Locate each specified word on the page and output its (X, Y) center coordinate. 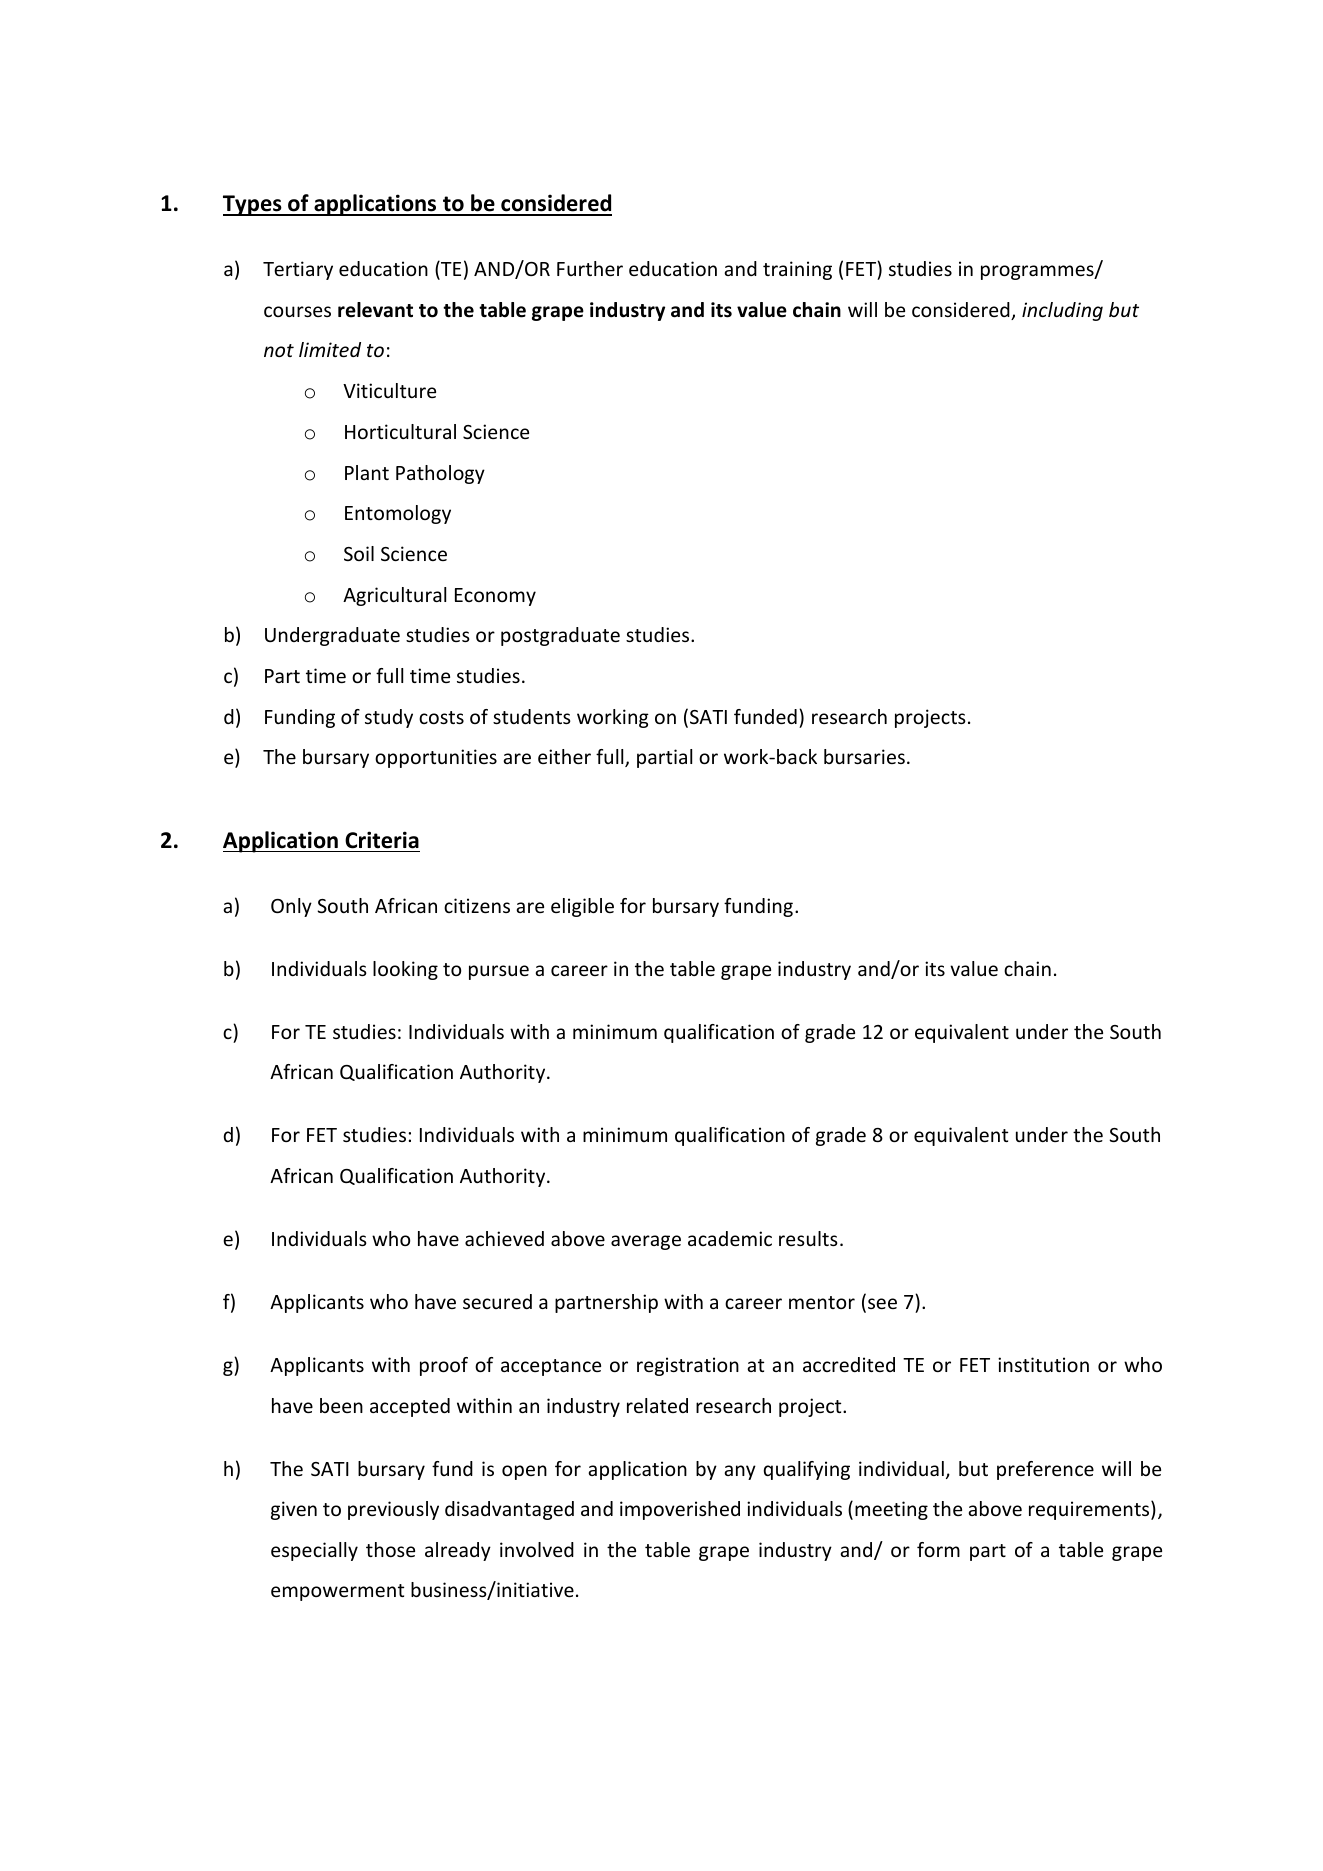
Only (291, 907)
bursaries (864, 756)
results (808, 1238)
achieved (504, 1238)
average (646, 1242)
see (882, 1303)
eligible (582, 907)
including (1062, 311)
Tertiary (298, 270)
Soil (359, 553)
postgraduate (560, 636)
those (390, 1549)
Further (590, 268)
